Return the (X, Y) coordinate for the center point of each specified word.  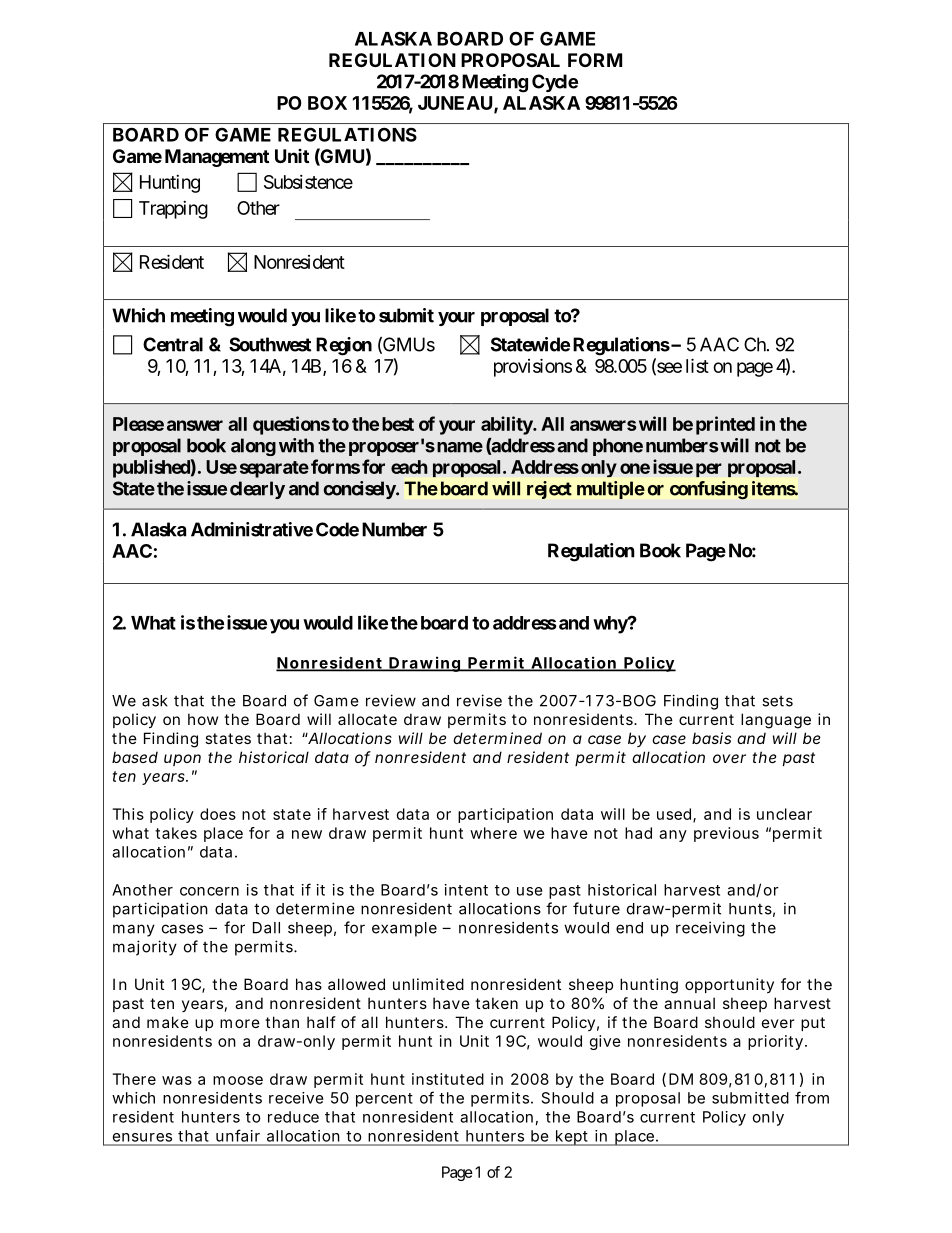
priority (777, 1042)
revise (479, 700)
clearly (257, 490)
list (697, 365)
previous (726, 834)
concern (209, 891)
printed (725, 425)
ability (507, 425)
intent (466, 890)
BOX (327, 103)
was (177, 1080)
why (611, 625)
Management (217, 158)
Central (173, 344)
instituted (448, 1079)
